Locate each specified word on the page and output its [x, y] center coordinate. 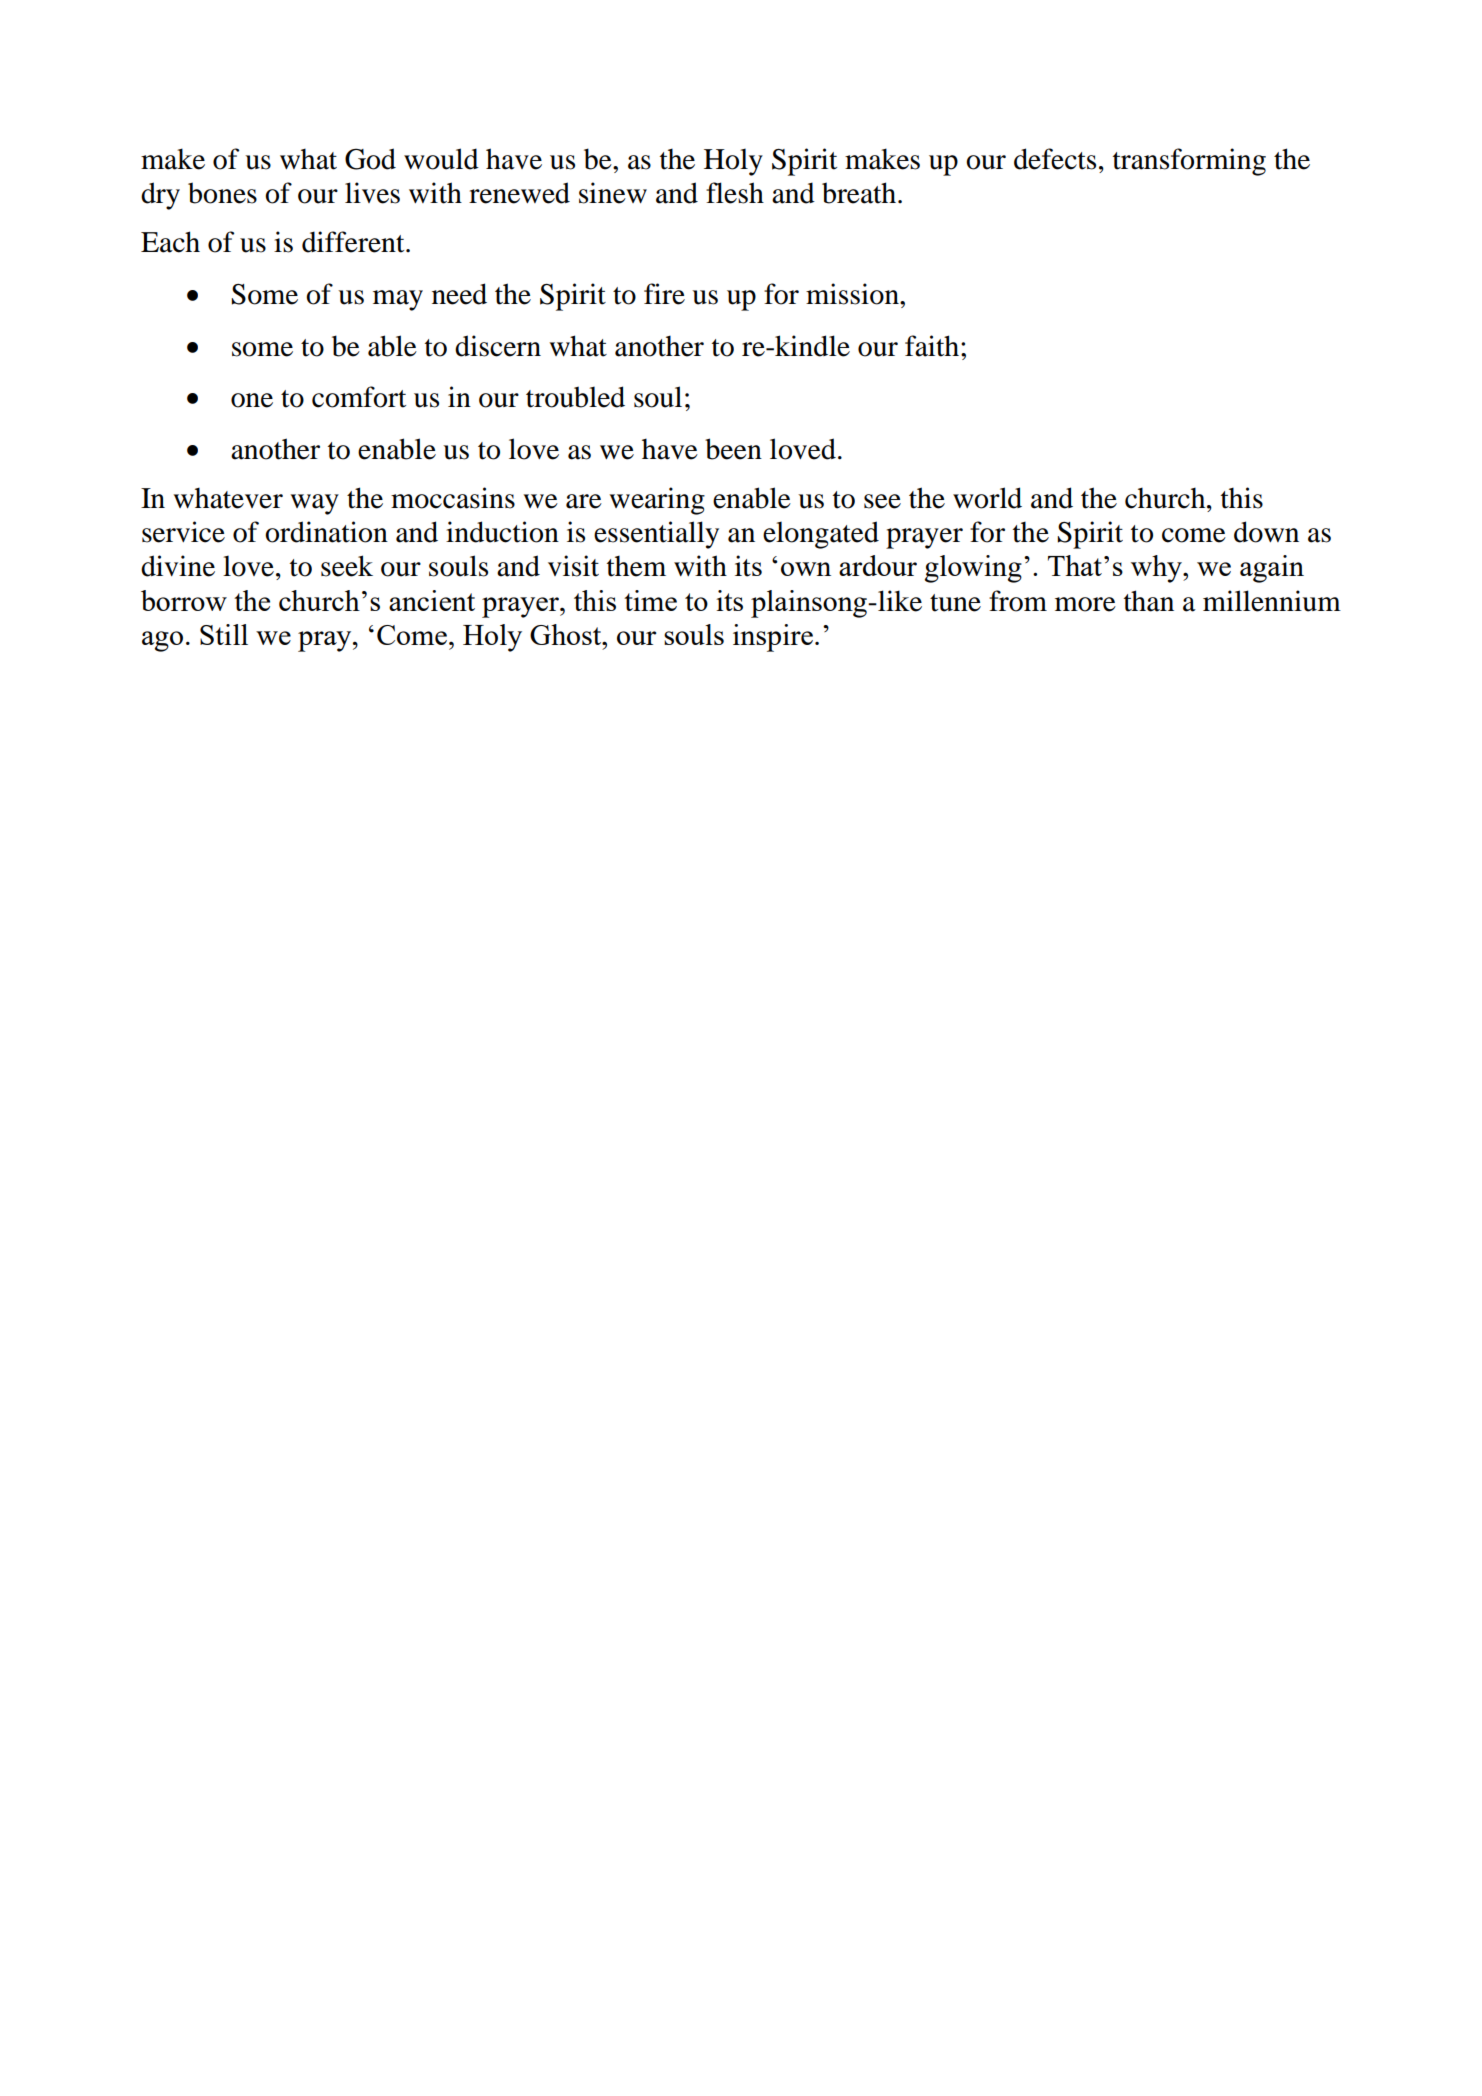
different [354, 242]
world [987, 498]
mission [853, 294]
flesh [735, 193]
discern [498, 346]
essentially [656, 535]
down [1266, 532]
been [733, 449]
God [370, 159]
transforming [1189, 162]
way [314, 504]
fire [664, 294]
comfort [359, 397]
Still [224, 634]
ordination [326, 532]
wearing [657, 501]
